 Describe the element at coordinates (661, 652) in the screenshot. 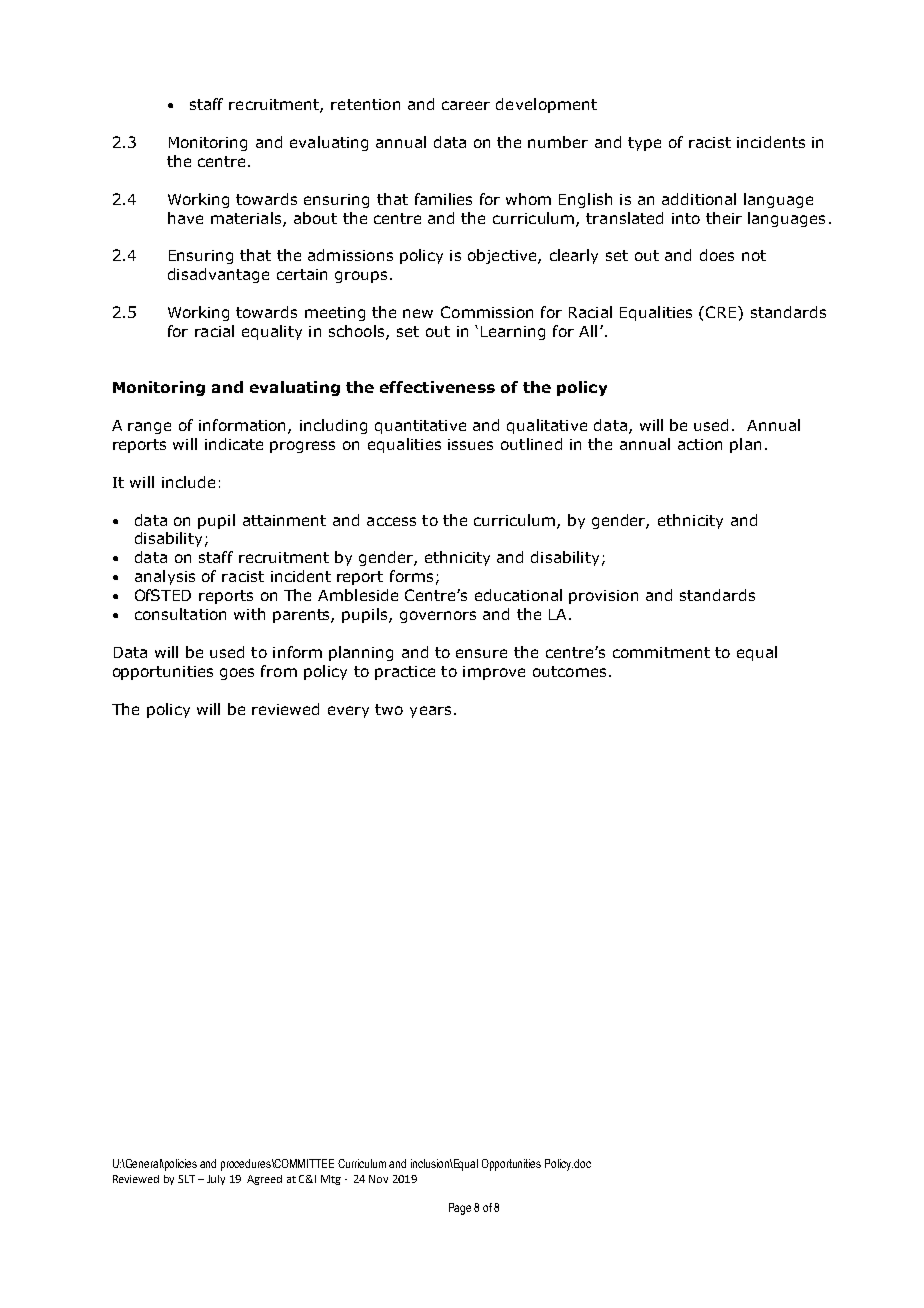

I see `commitment` at that location.
